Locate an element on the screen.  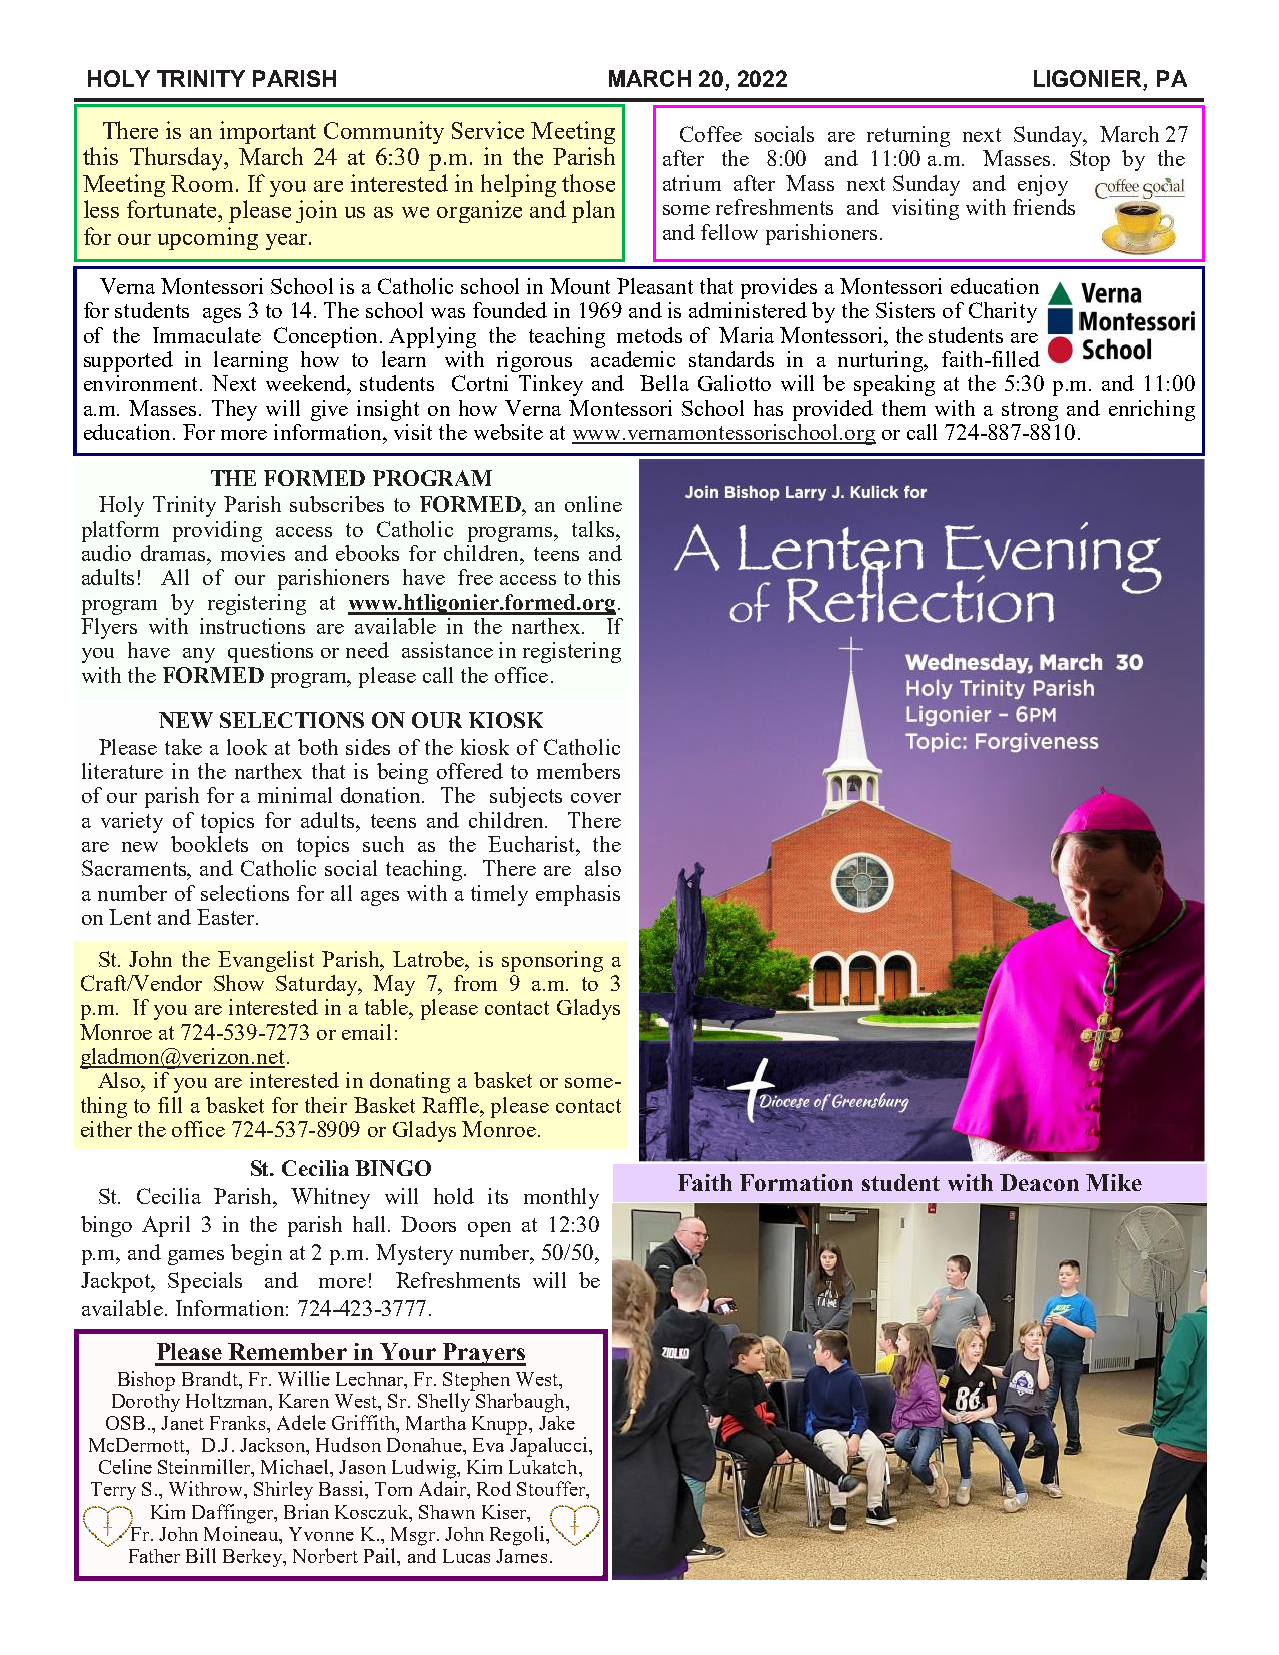
Shirley is located at coordinates (283, 1490).
